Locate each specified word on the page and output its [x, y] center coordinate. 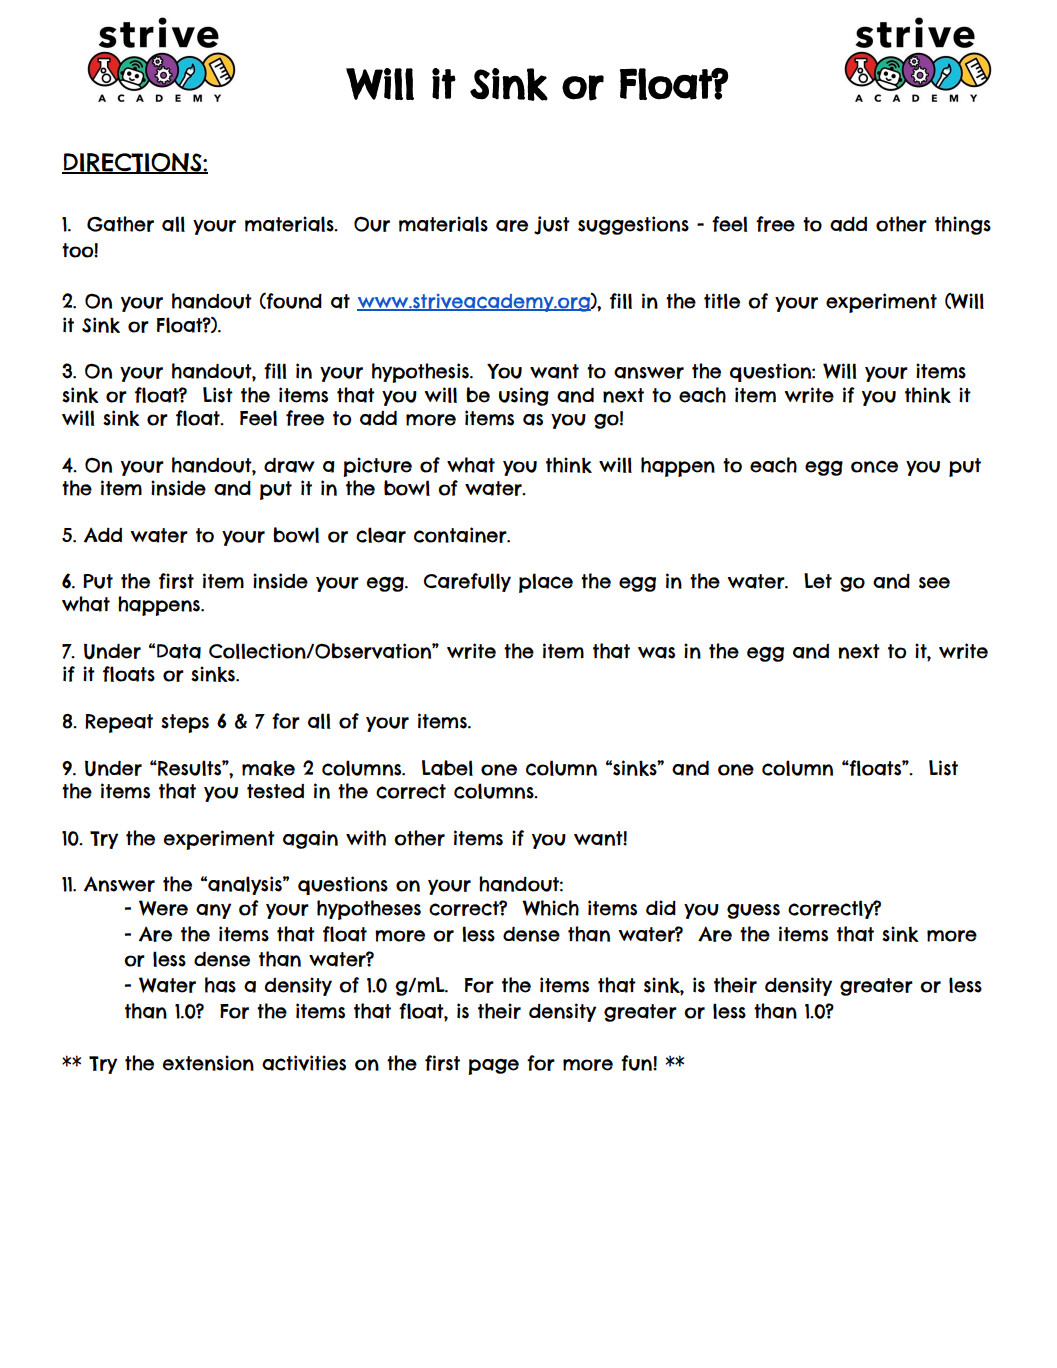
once [874, 466]
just [552, 225]
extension [208, 1063]
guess [753, 911]
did [661, 908]
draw [289, 465]
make [268, 768]
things [963, 225]
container [461, 535]
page [493, 1067]
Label [447, 768]
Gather [120, 224]
